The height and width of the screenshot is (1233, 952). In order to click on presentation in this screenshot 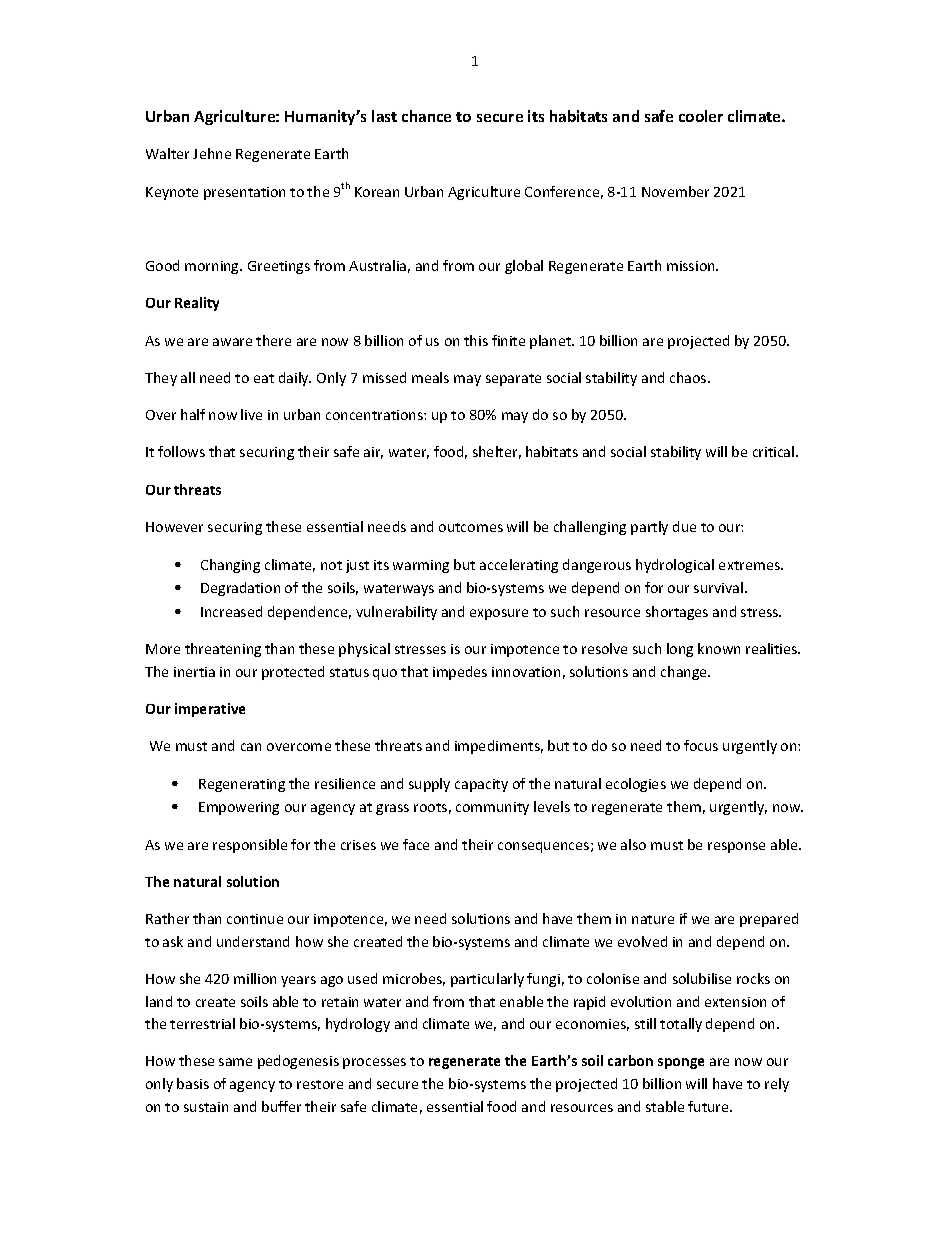, I will do `click(244, 193)`.
